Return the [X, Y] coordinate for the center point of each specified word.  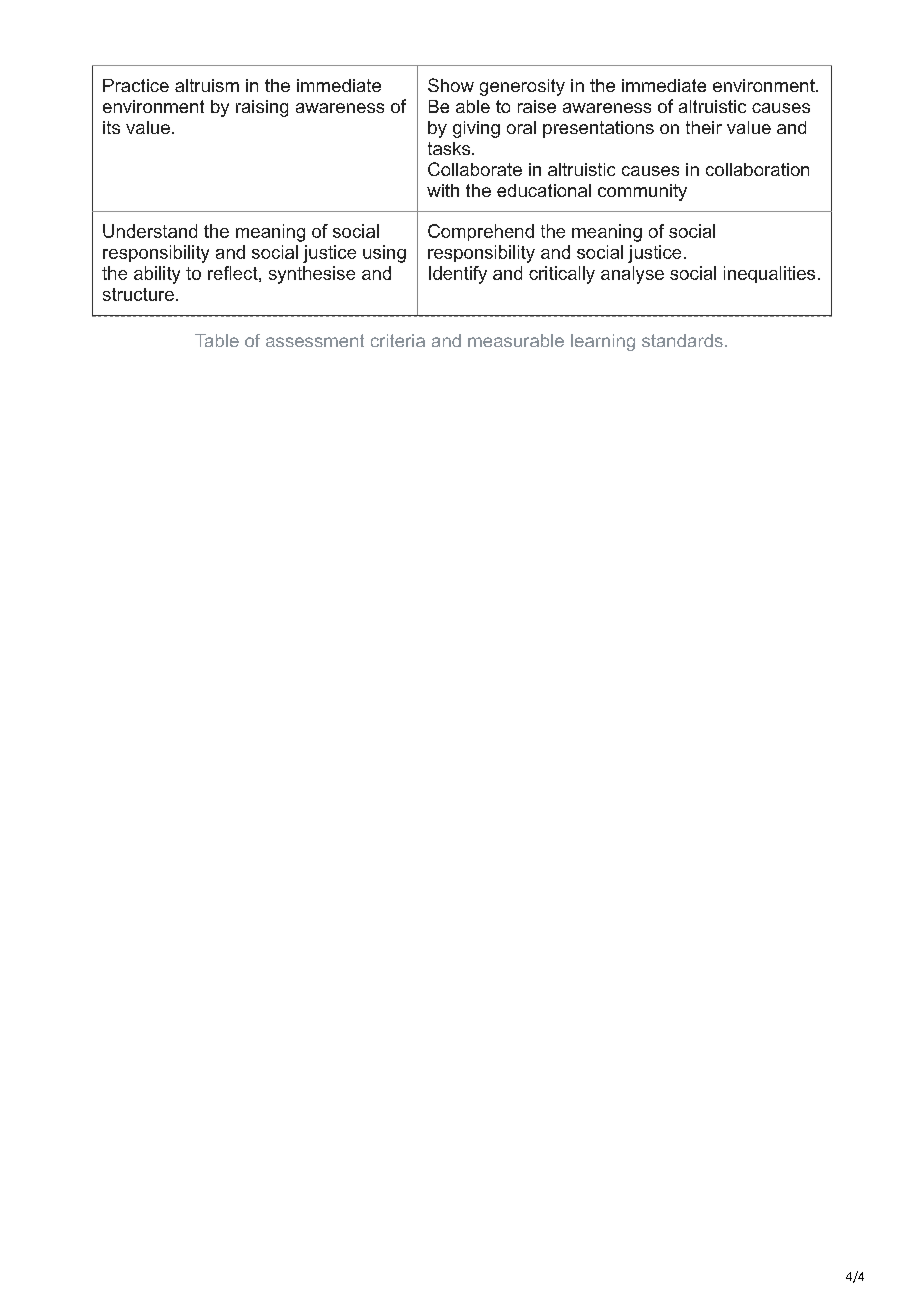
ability [157, 275]
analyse [632, 275]
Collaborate [475, 169]
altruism [207, 85]
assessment [315, 340]
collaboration [757, 169]
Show [451, 85]
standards [682, 340]
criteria [398, 340]
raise [537, 106]
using [384, 254]
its [111, 127]
